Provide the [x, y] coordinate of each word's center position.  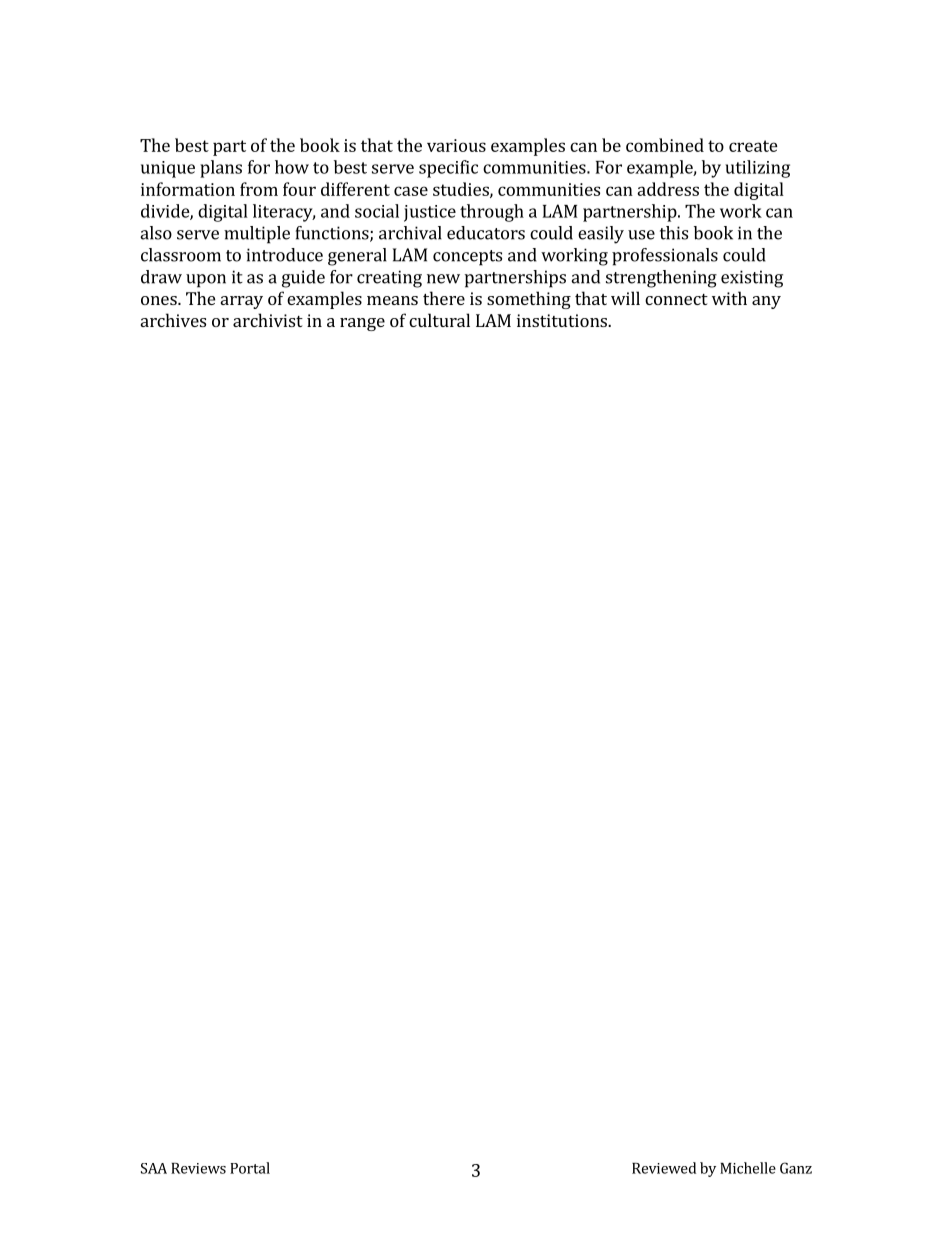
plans [221, 169]
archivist [268, 320]
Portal [250, 1168]
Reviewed [664, 1168]
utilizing [757, 169]
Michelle [748, 1168]
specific [448, 169]
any [766, 302]
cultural [439, 320]
